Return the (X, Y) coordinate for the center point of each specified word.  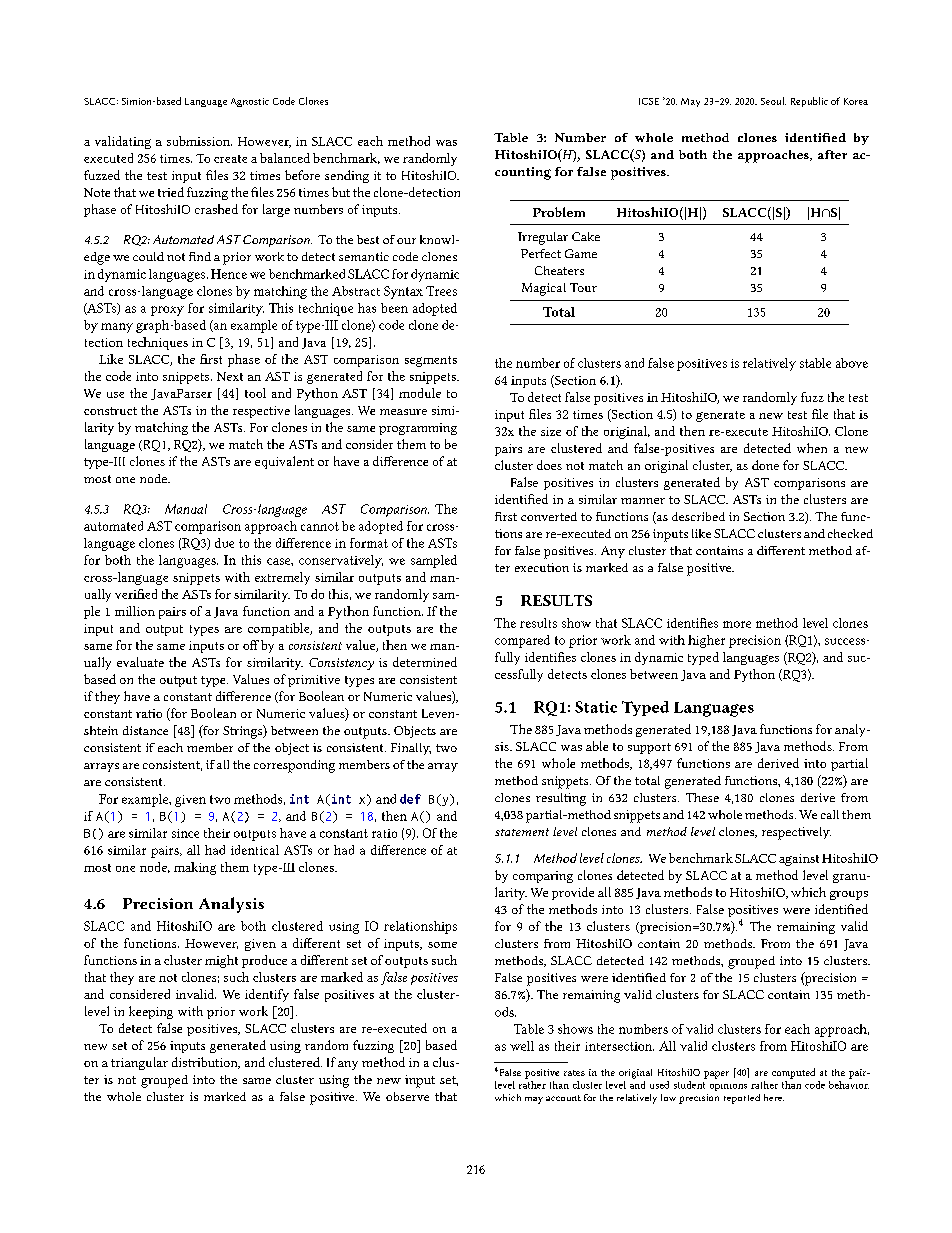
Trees (441, 291)
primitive (314, 681)
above (852, 363)
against (799, 860)
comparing (543, 877)
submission (199, 141)
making (195, 868)
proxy (167, 311)
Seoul (773, 101)
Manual (186, 509)
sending (347, 176)
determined (425, 662)
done (765, 465)
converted (549, 516)
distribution (206, 1063)
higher (706, 641)
